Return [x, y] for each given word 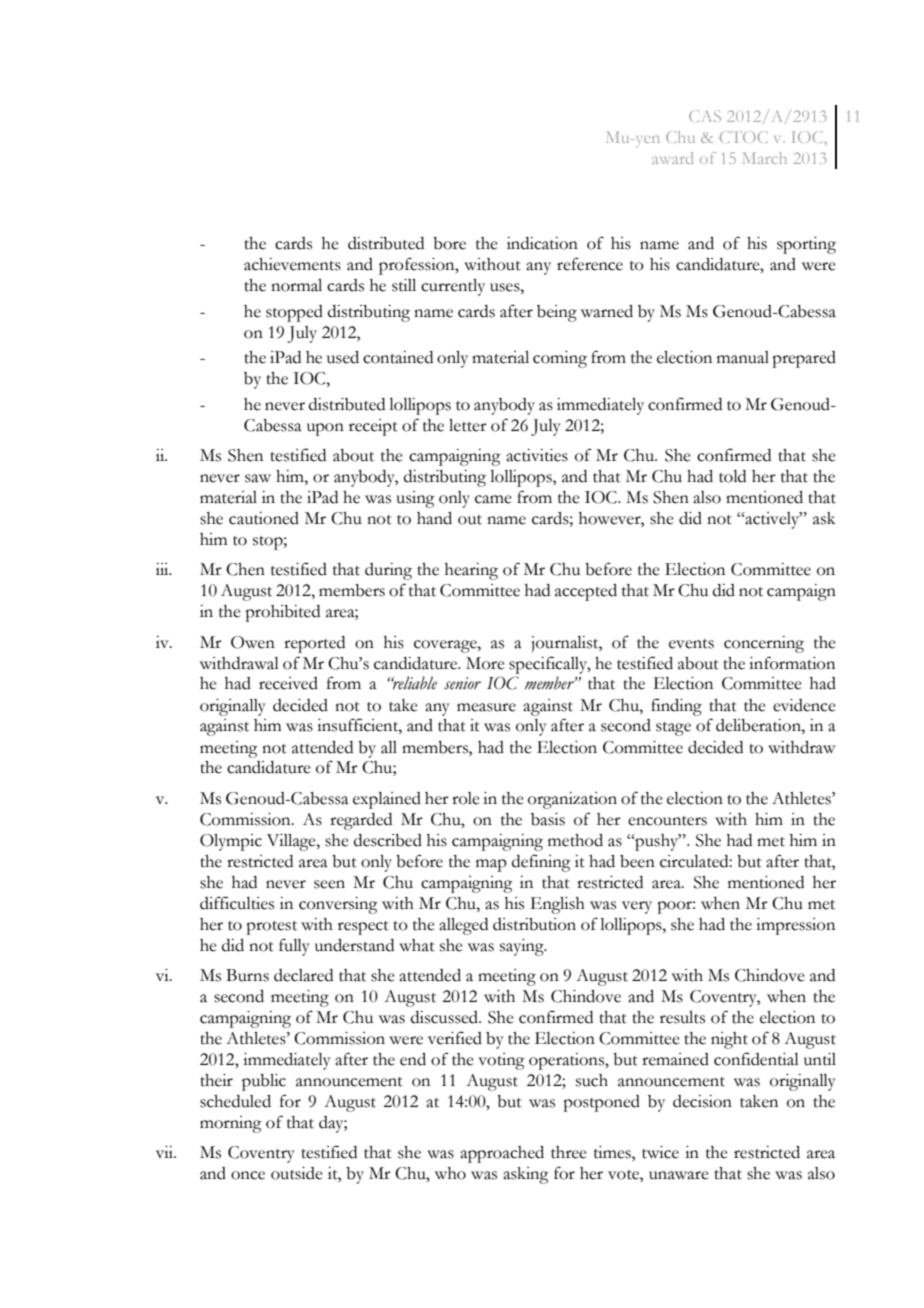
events [691, 644]
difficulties [237, 903]
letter [468, 425]
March [765, 158]
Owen [253, 642]
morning [231, 1124]
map [491, 865]
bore [449, 243]
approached [502, 1154]
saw [258, 478]
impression [795, 926]
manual [743, 357]
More [485, 663]
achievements [292, 264]
